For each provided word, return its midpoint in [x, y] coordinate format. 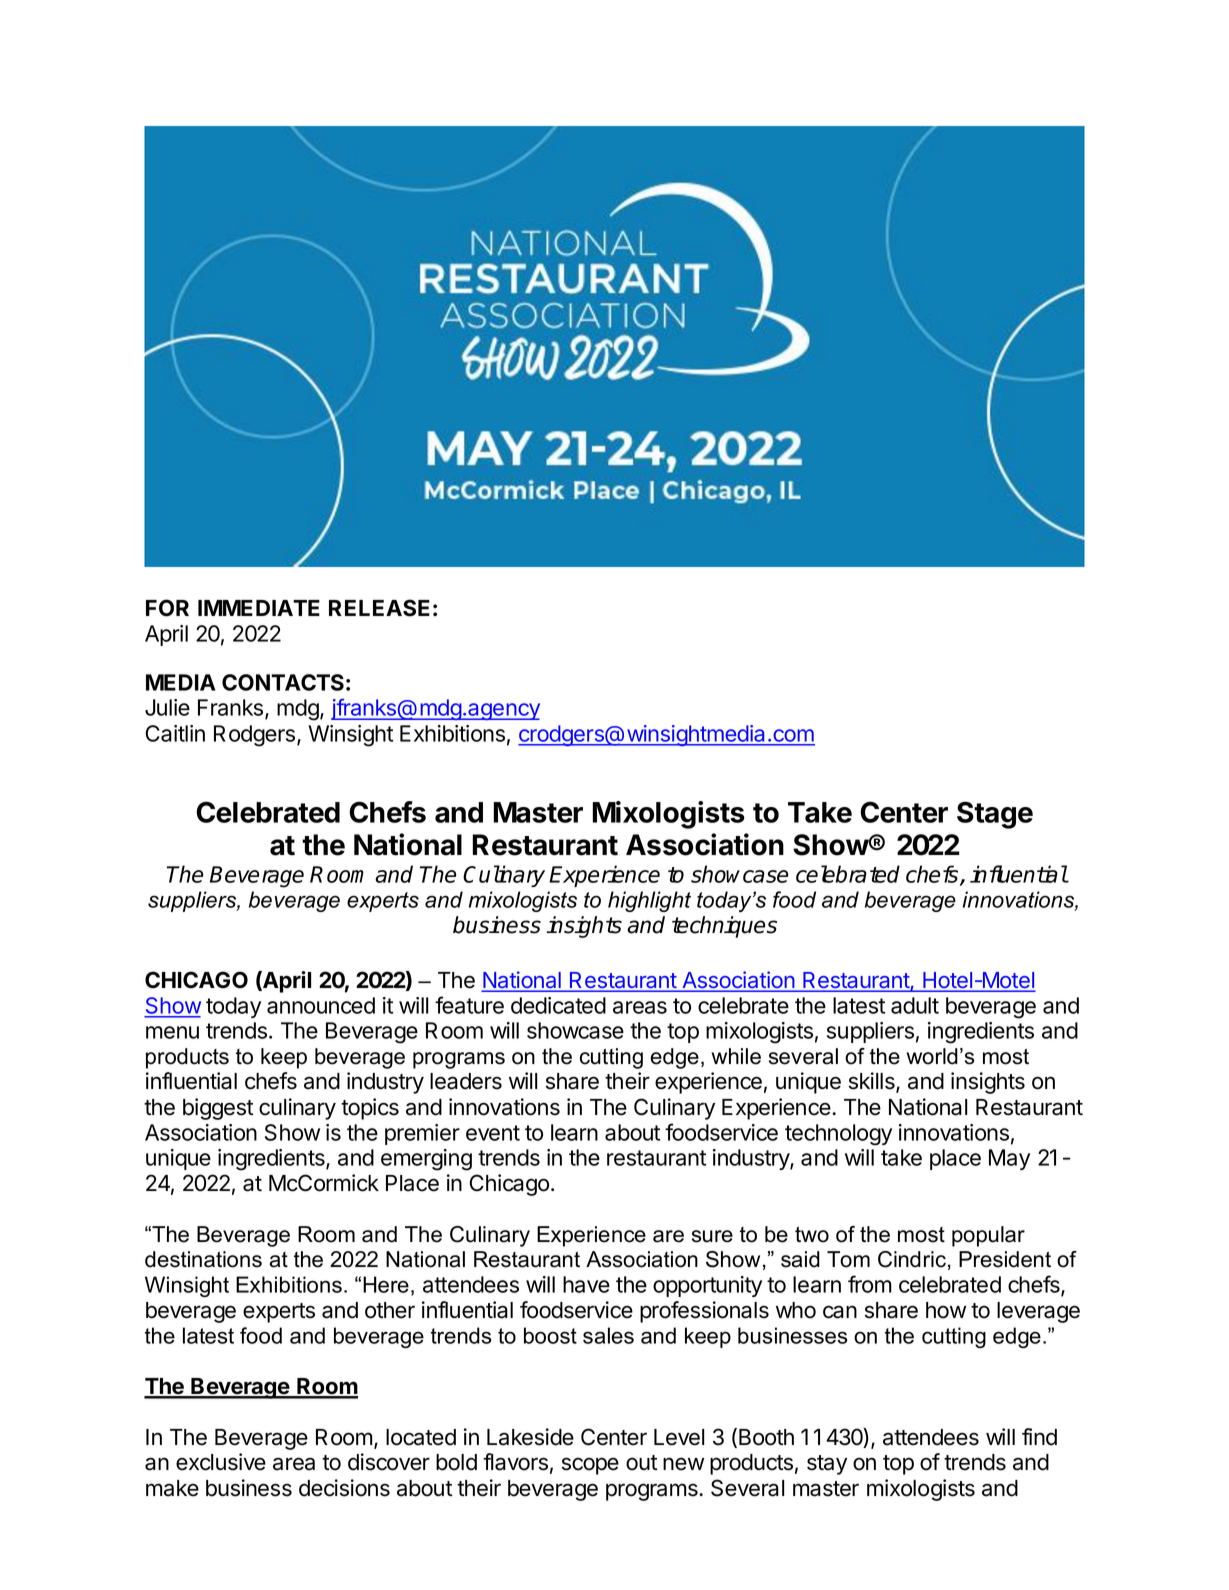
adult [915, 1005]
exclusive [221, 1462]
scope [590, 1466]
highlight [649, 901]
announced [321, 1005]
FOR [167, 608]
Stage [995, 815]
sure [712, 1236]
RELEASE [379, 608]
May [1009, 1159]
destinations [203, 1259]
